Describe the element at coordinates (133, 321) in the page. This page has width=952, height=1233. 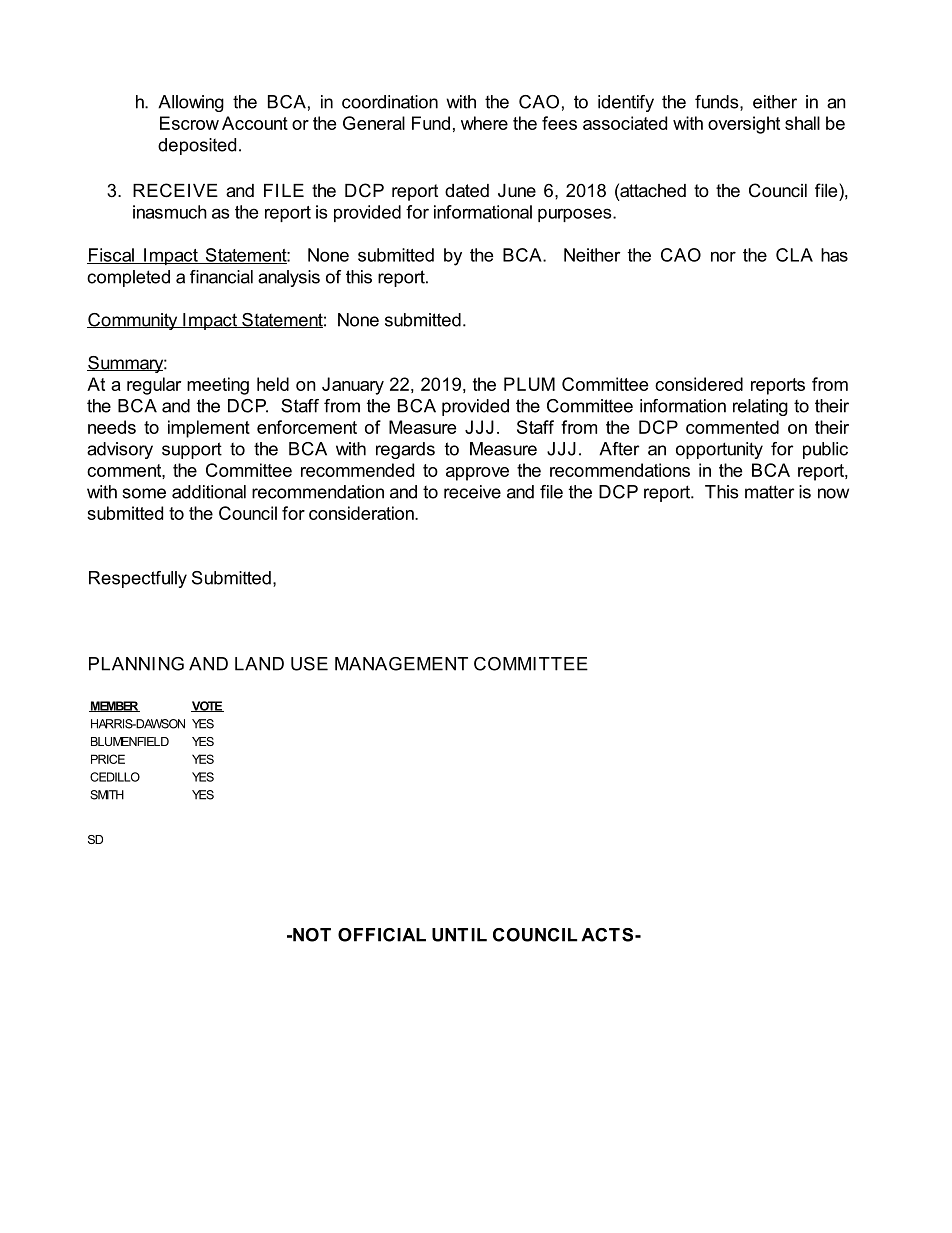
I see `Community` at that location.
